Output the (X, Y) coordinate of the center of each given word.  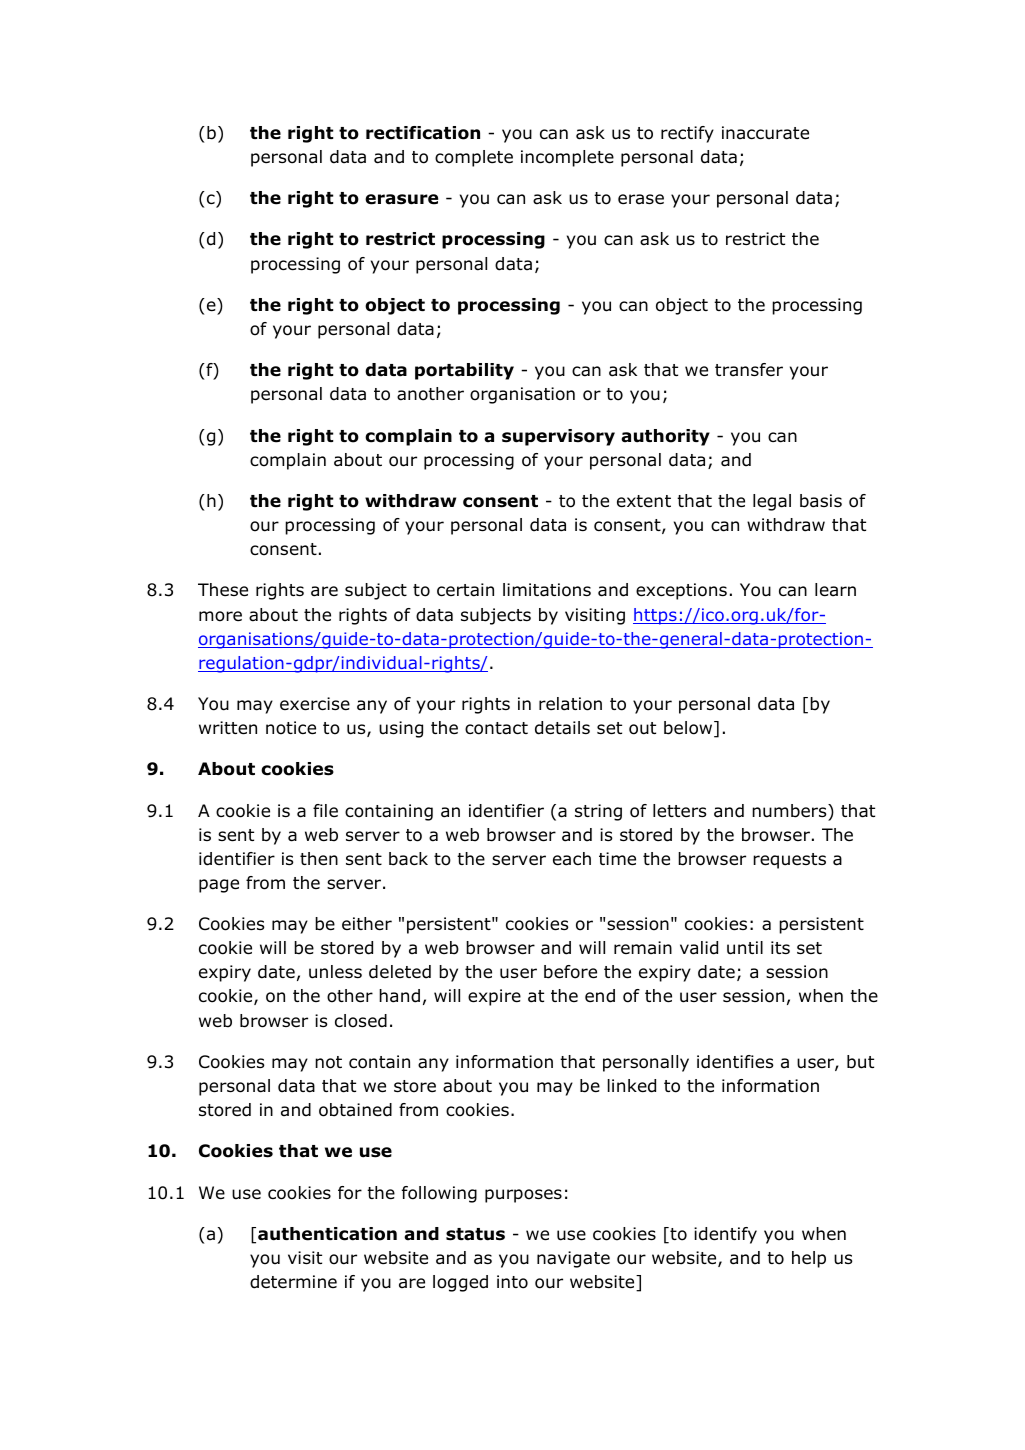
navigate (573, 1259)
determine (293, 1282)
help (809, 1259)
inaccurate (765, 133)
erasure (401, 199)
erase (641, 199)
